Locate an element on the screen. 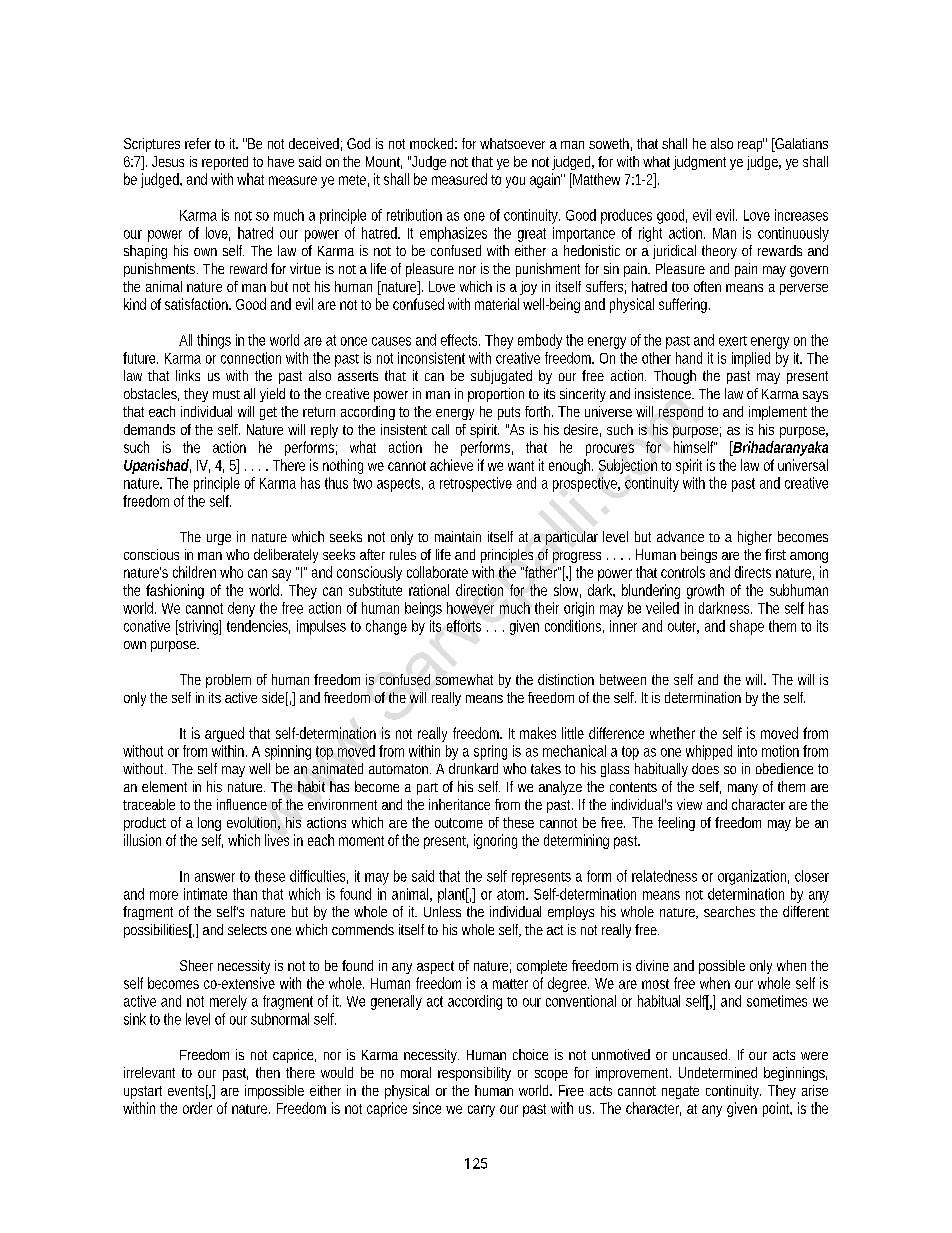  into is located at coordinates (747, 751).
